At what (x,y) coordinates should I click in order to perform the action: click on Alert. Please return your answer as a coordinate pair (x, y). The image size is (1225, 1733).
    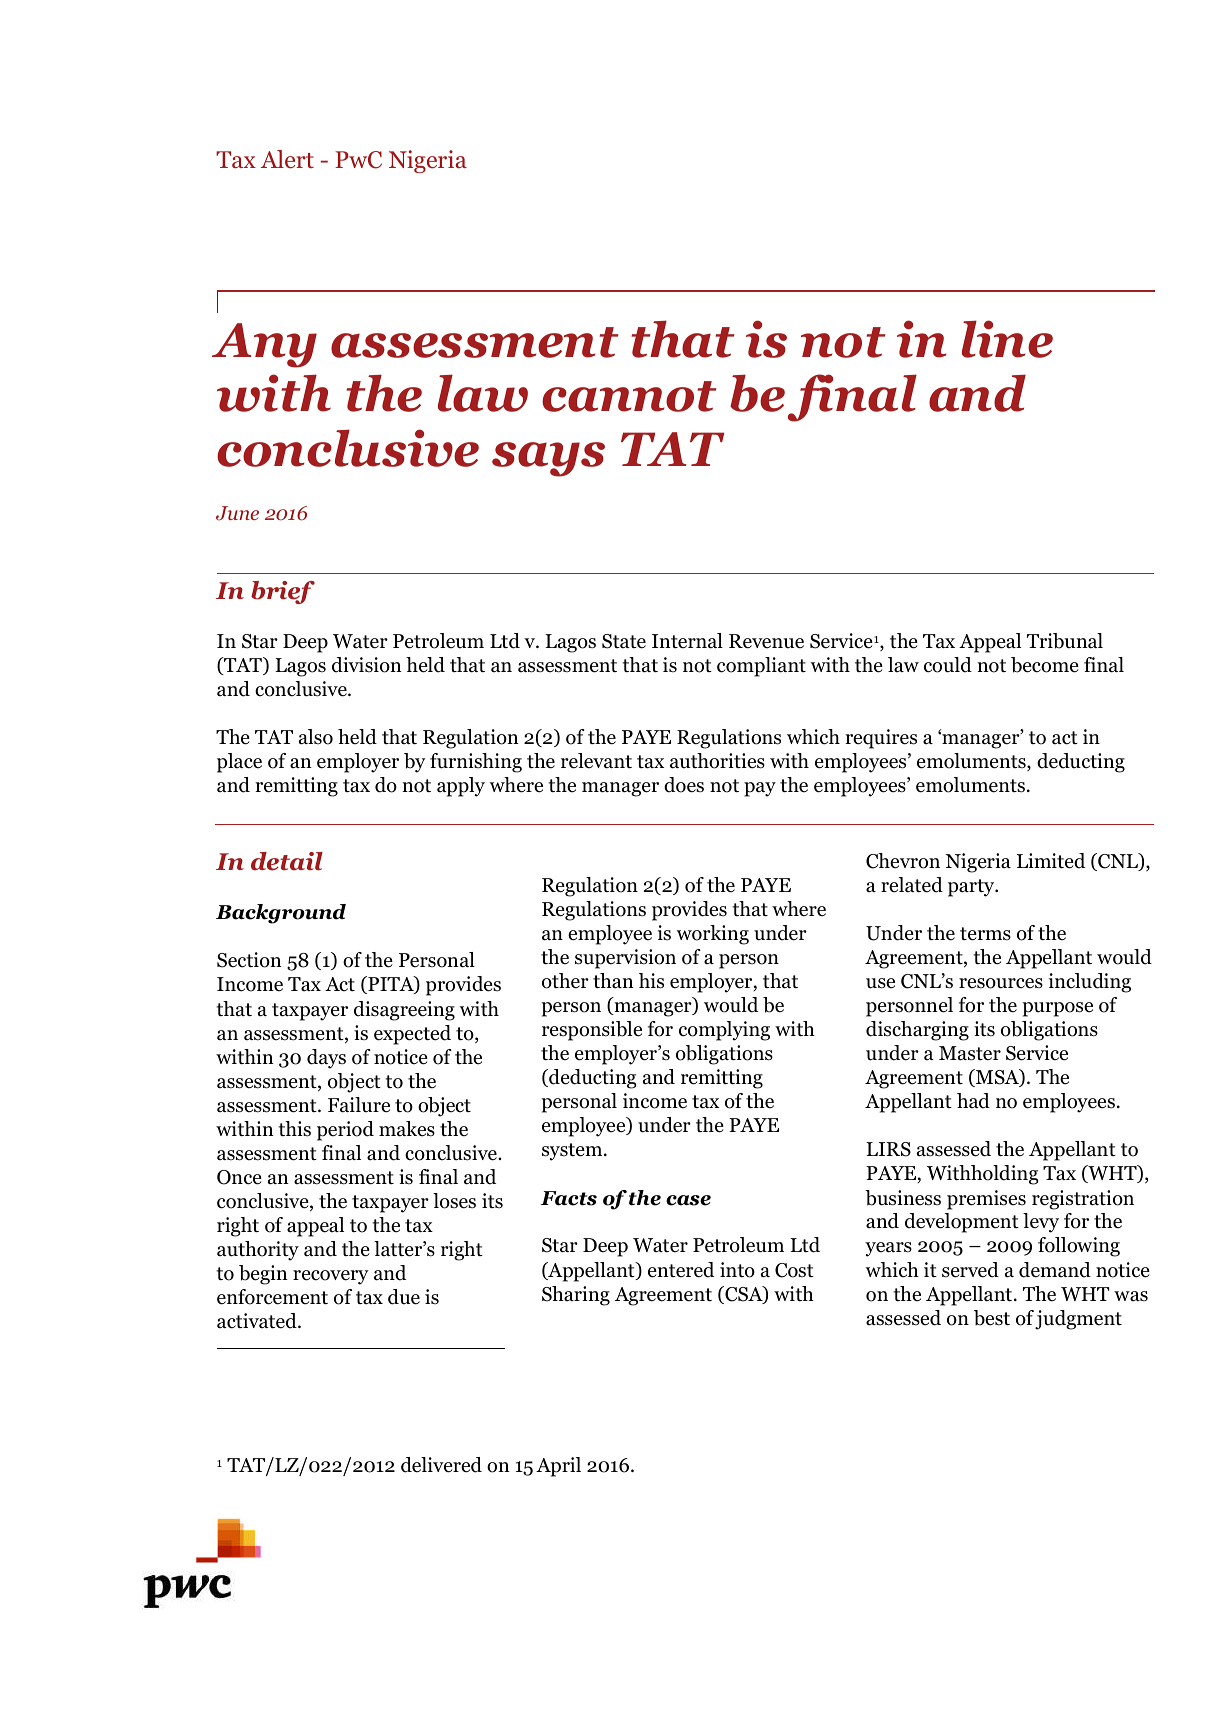
    Looking at the image, I should click on (287, 159).
